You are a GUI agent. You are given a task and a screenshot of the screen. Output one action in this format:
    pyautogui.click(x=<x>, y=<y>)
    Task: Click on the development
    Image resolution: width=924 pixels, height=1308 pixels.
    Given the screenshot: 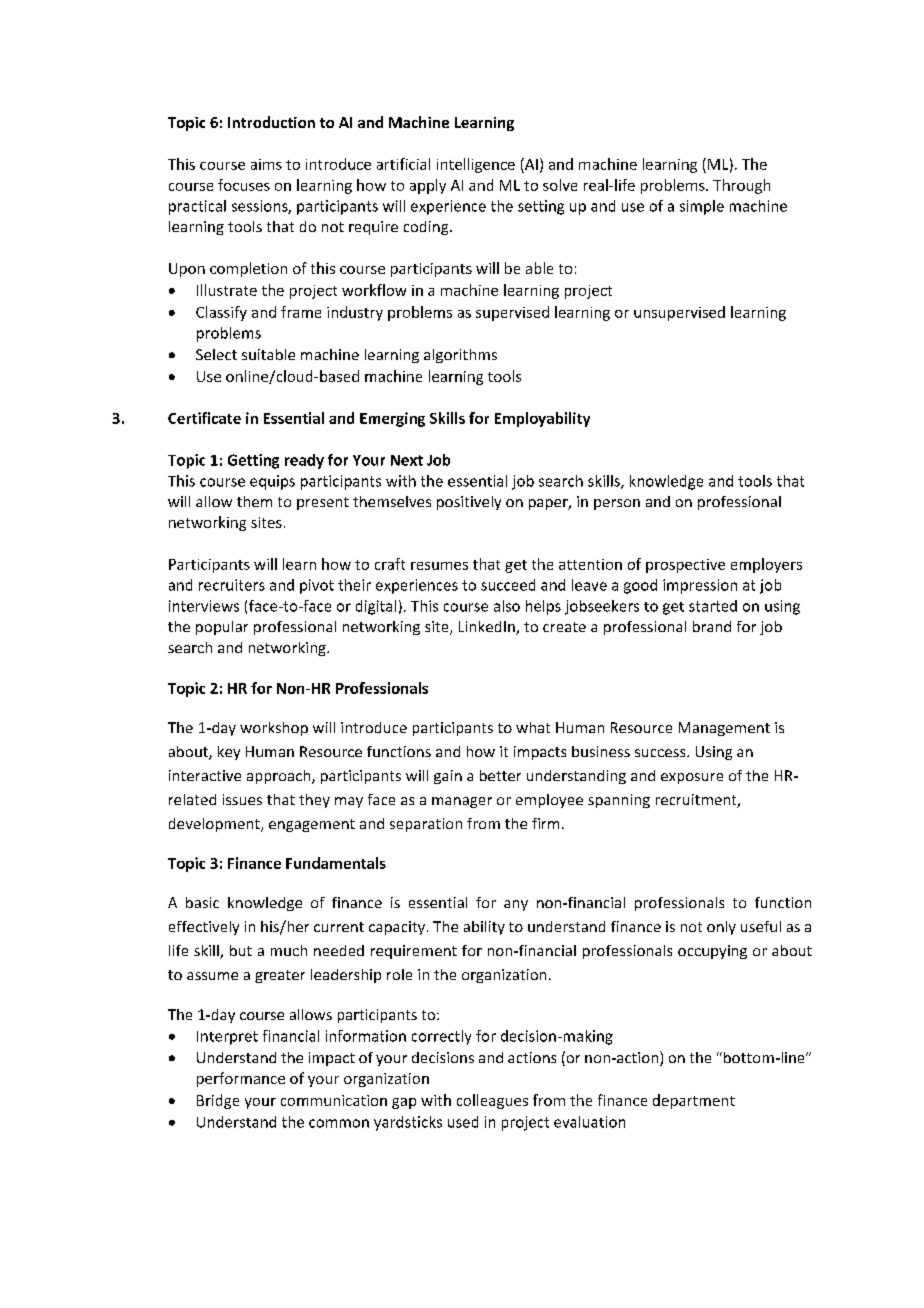 What is the action you would take?
    pyautogui.click(x=215, y=825)
